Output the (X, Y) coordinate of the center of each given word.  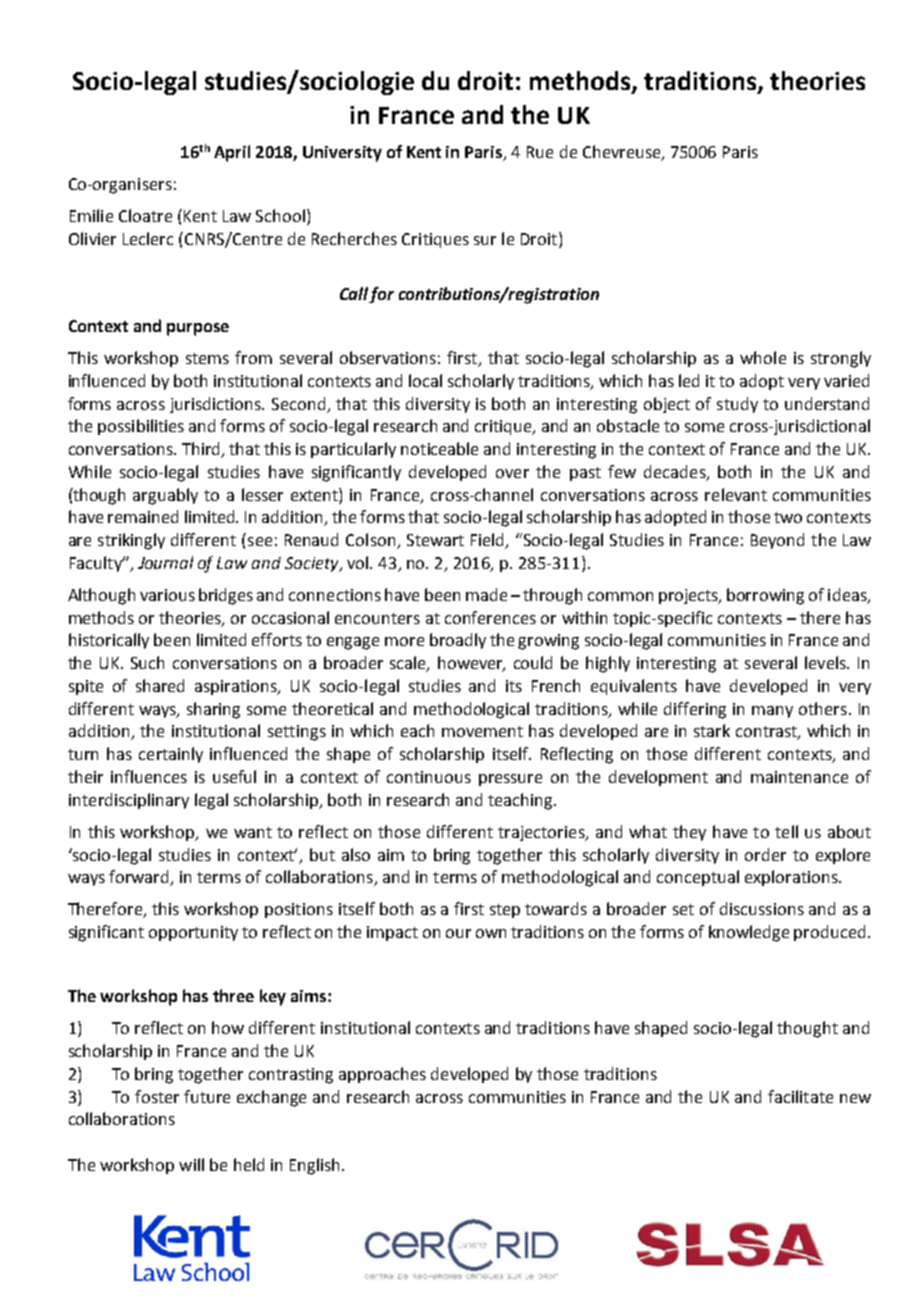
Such (147, 662)
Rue (540, 152)
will (191, 1164)
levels (826, 662)
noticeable (439, 448)
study (737, 405)
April (232, 153)
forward (140, 878)
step (505, 911)
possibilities (141, 427)
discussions (762, 908)
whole (763, 357)
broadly (458, 641)
